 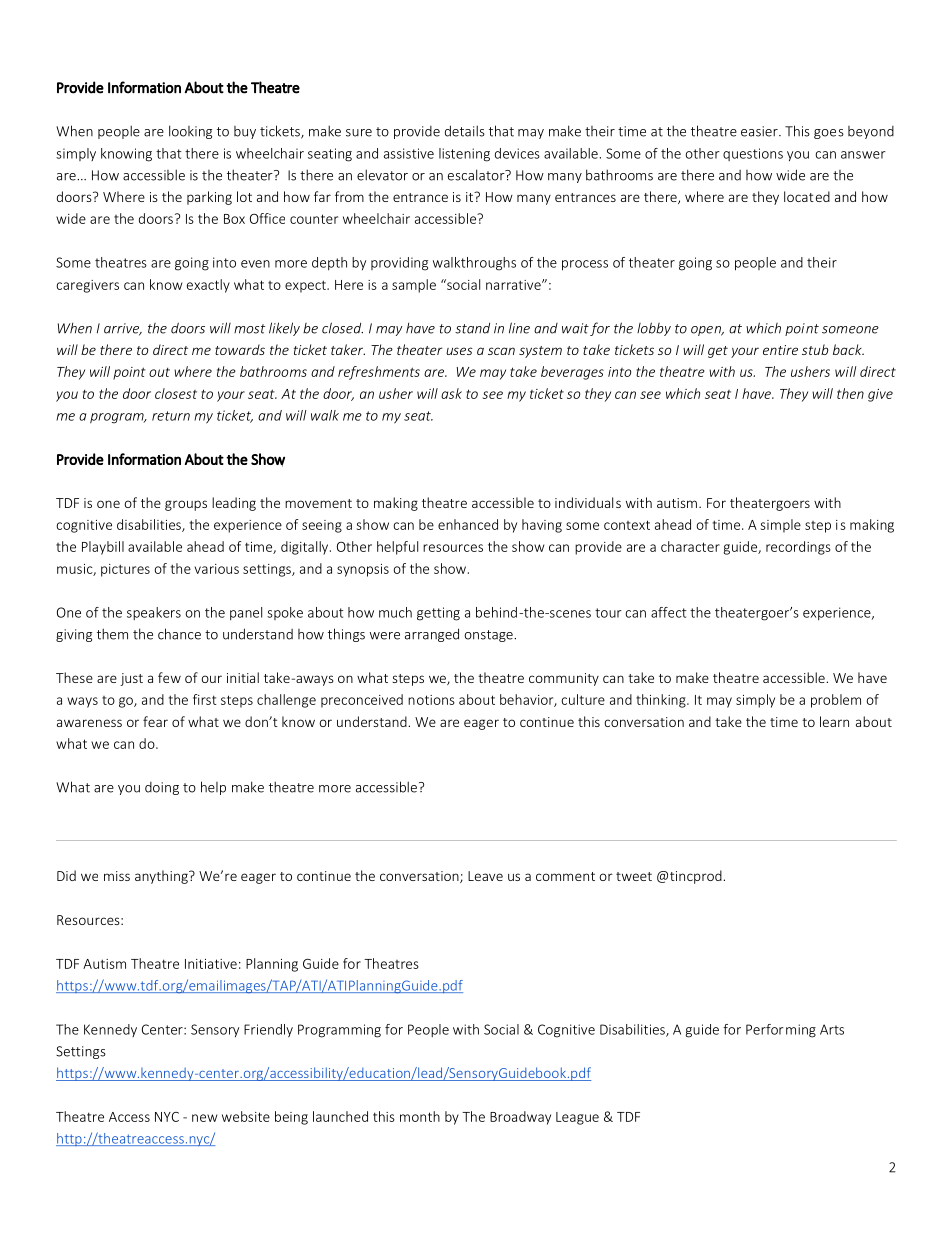 I want to click on questions, so click(x=753, y=154).
